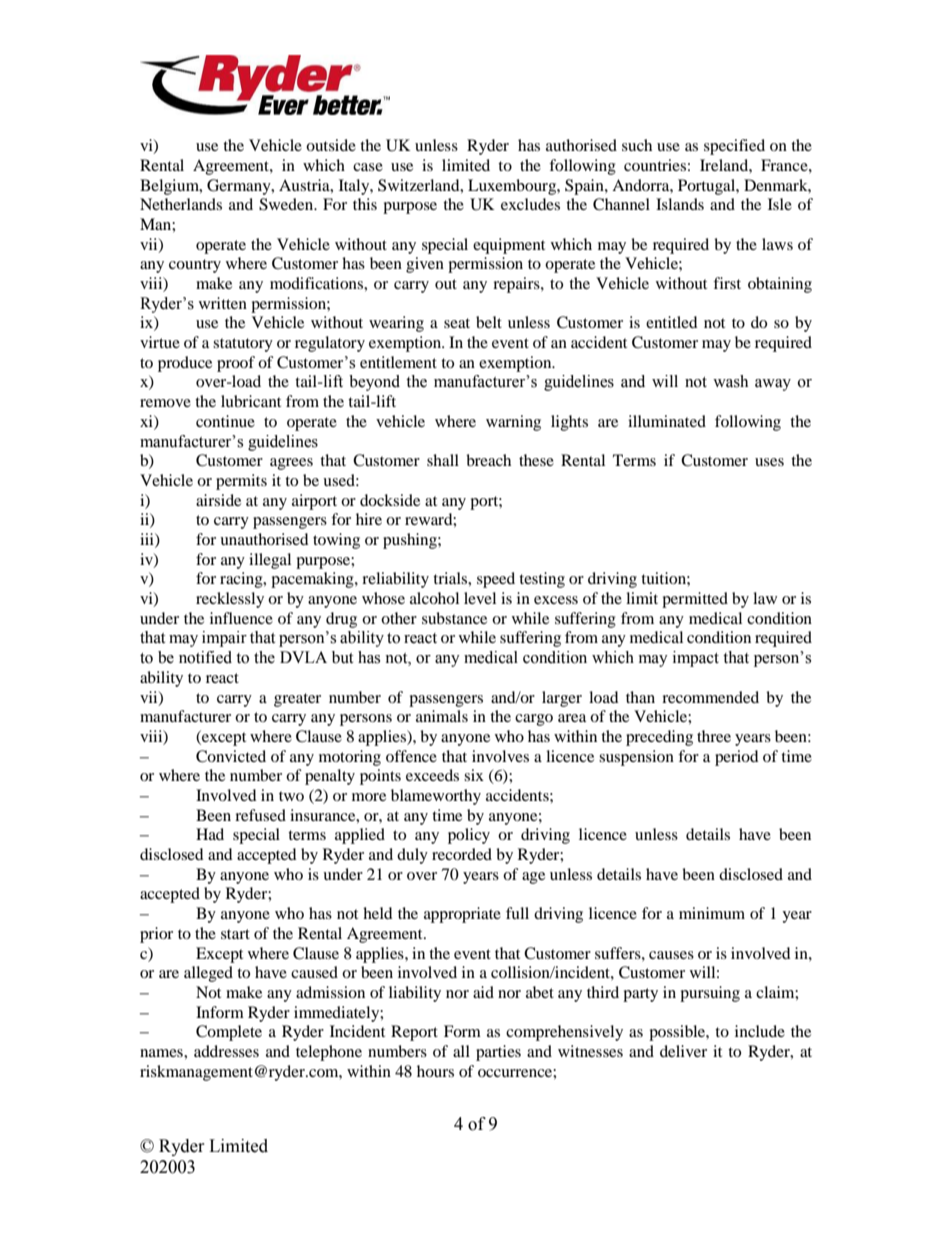  What do you see at coordinates (230, 600) in the screenshot?
I see `recklessly` at bounding box center [230, 600].
